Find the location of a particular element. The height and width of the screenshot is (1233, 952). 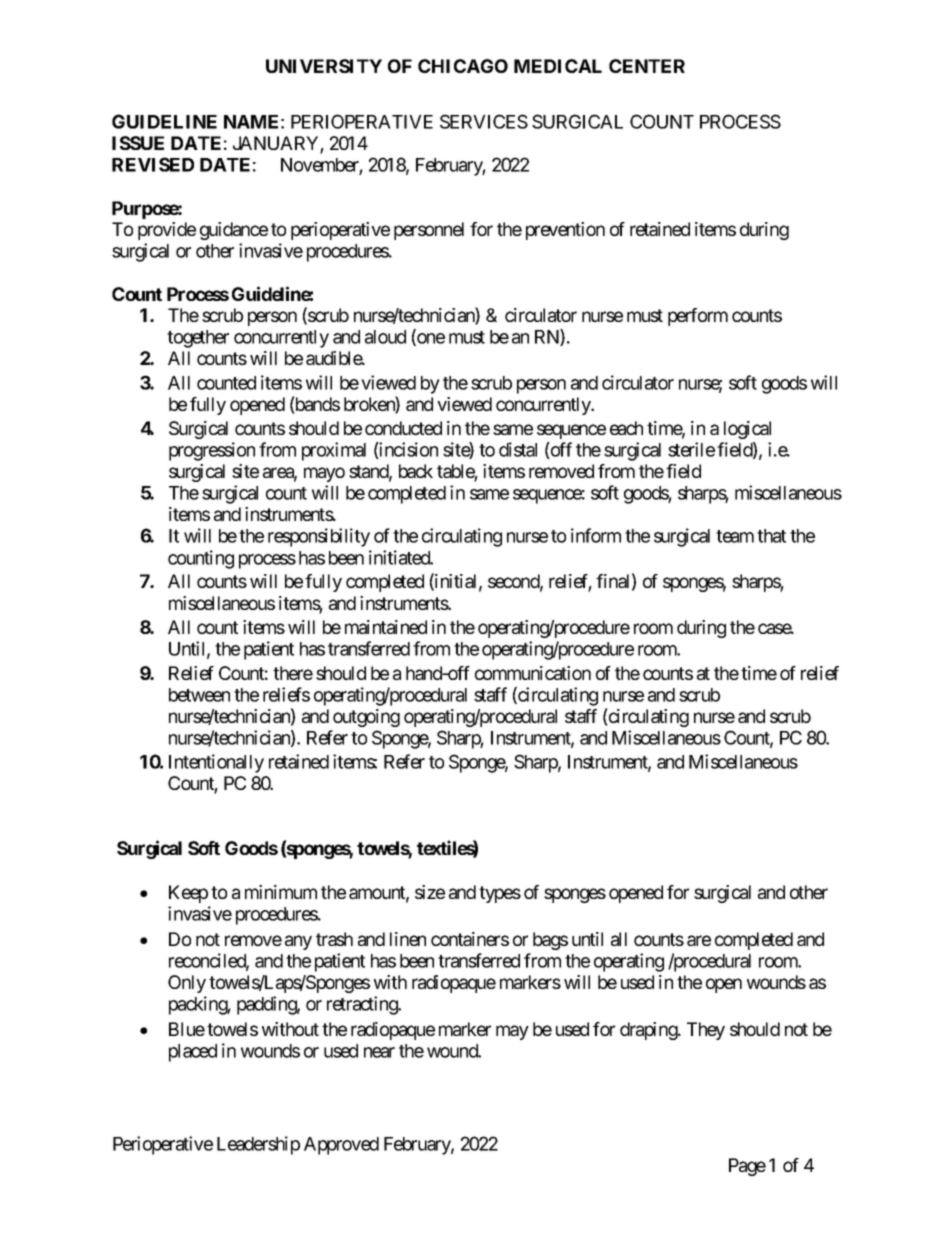

Leadership is located at coordinates (258, 1145).
